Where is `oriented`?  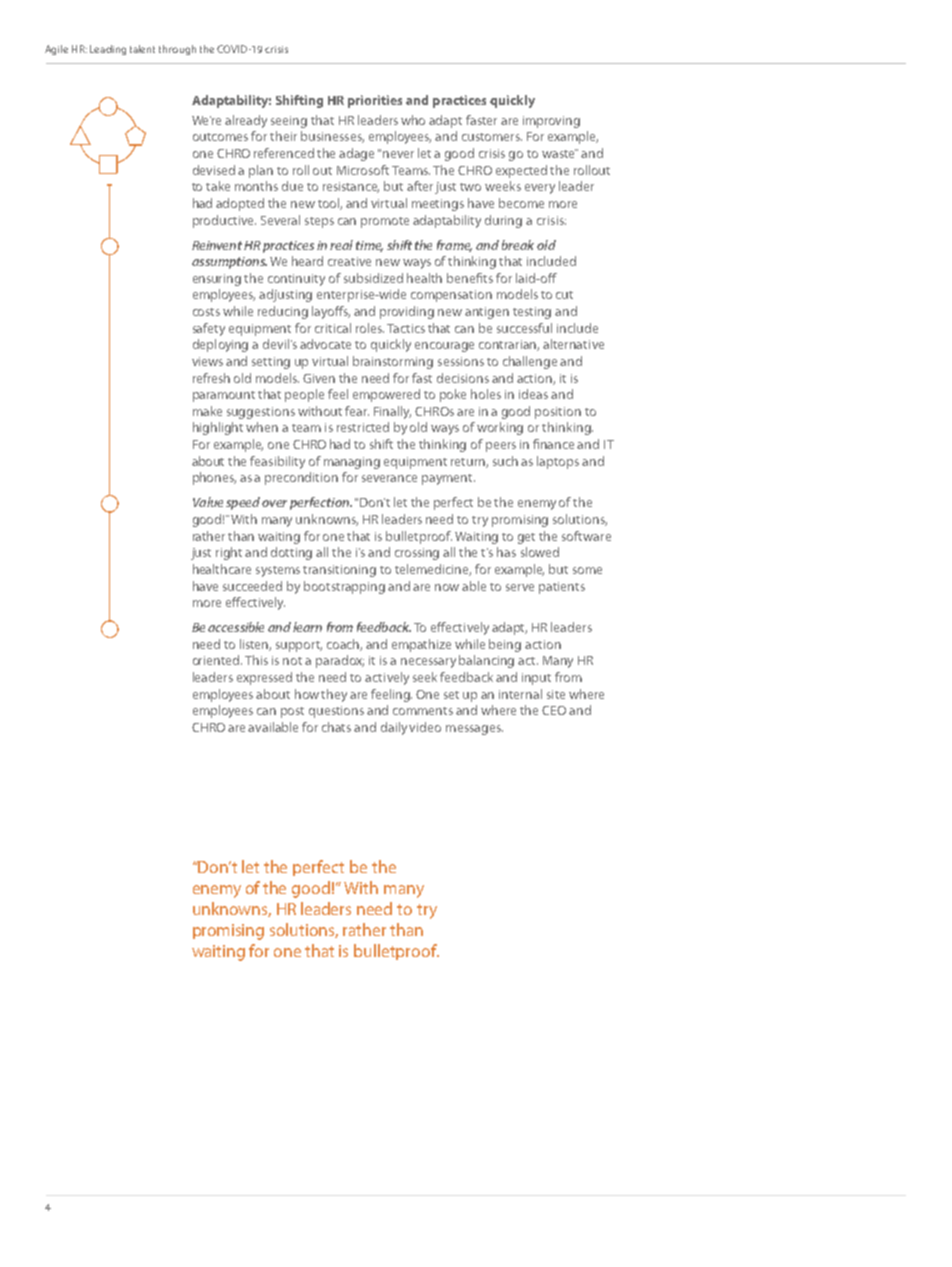 oriented is located at coordinates (217, 660).
